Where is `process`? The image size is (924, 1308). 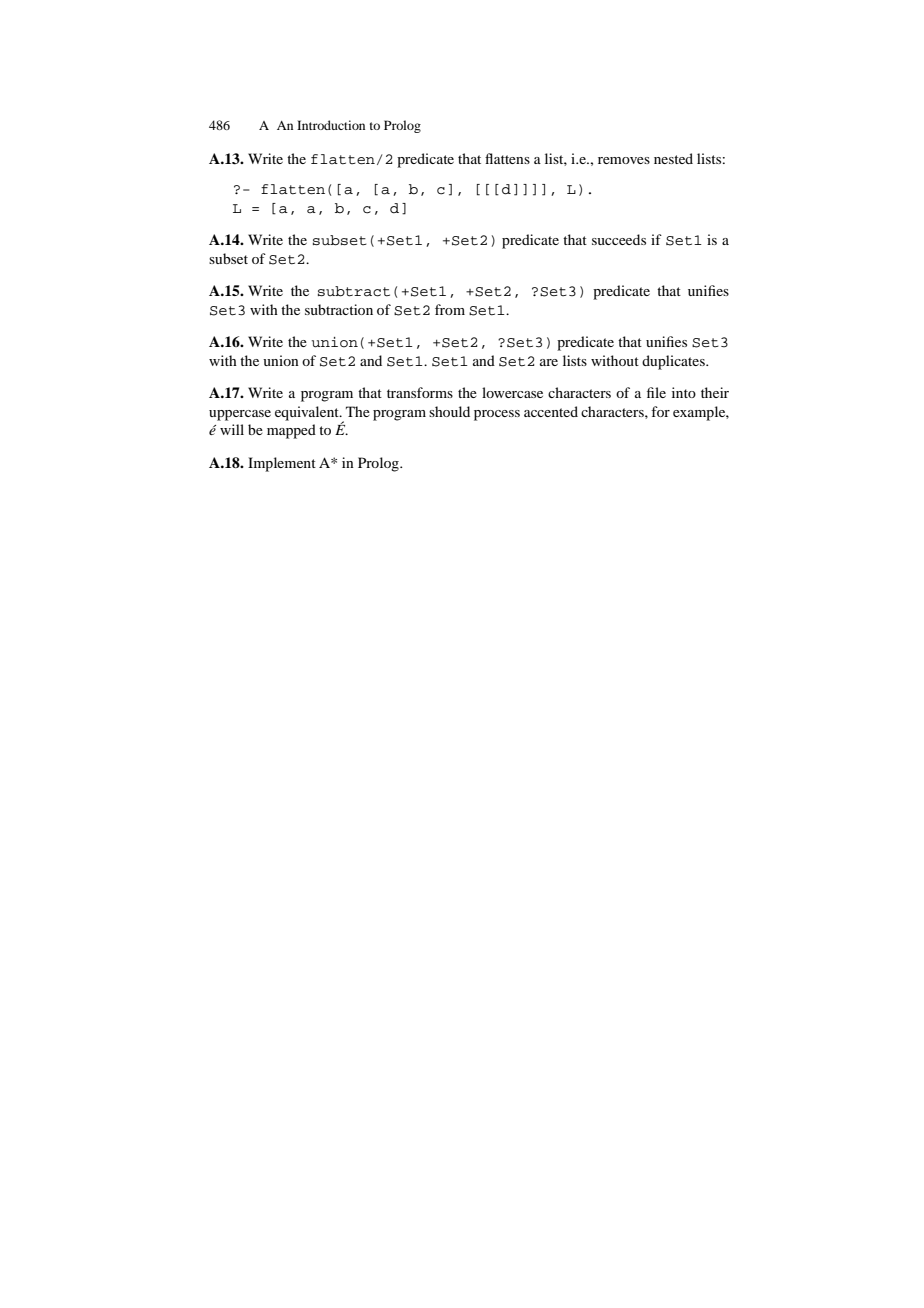 process is located at coordinates (497, 415).
